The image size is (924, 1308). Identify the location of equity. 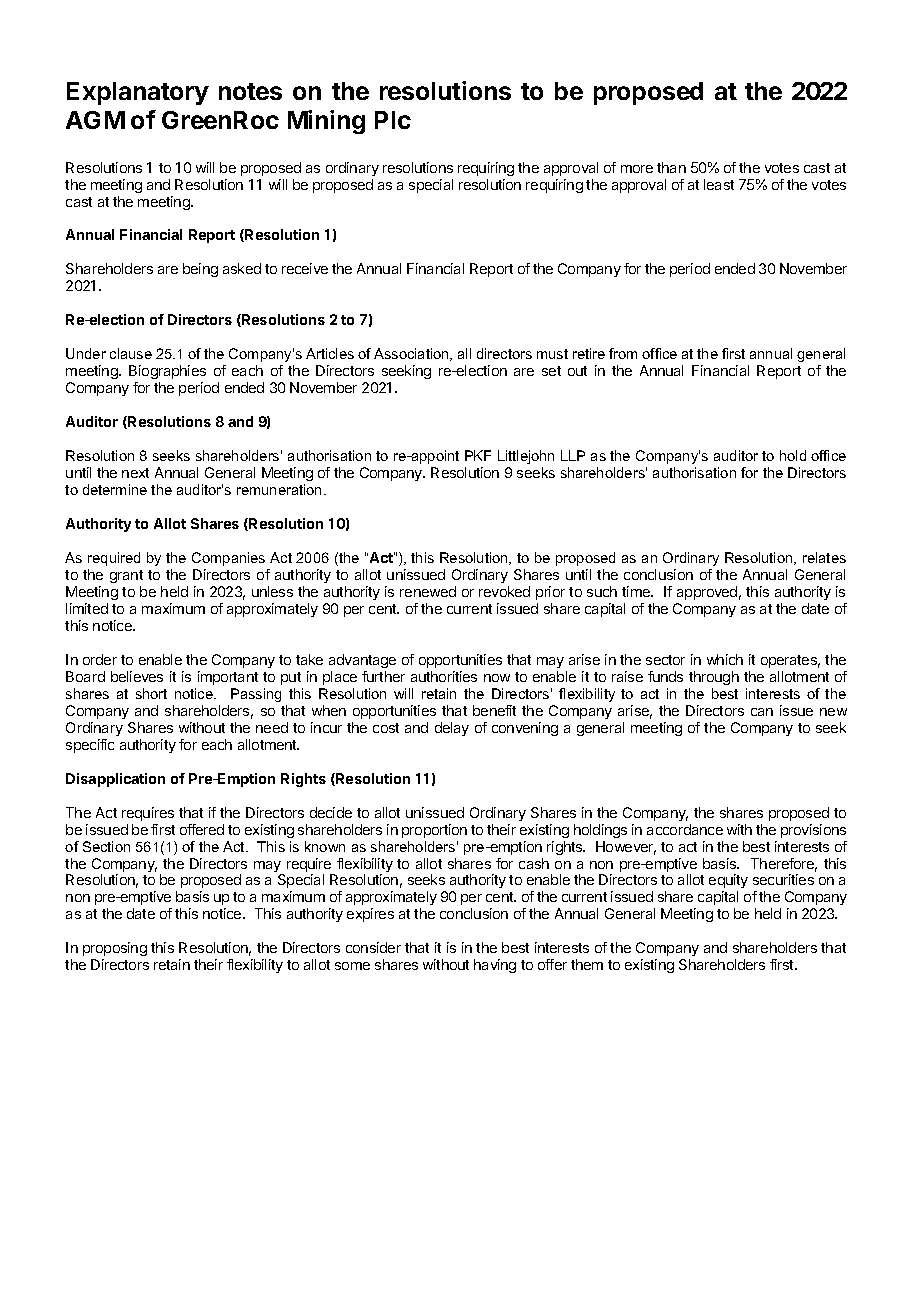
(728, 883).
